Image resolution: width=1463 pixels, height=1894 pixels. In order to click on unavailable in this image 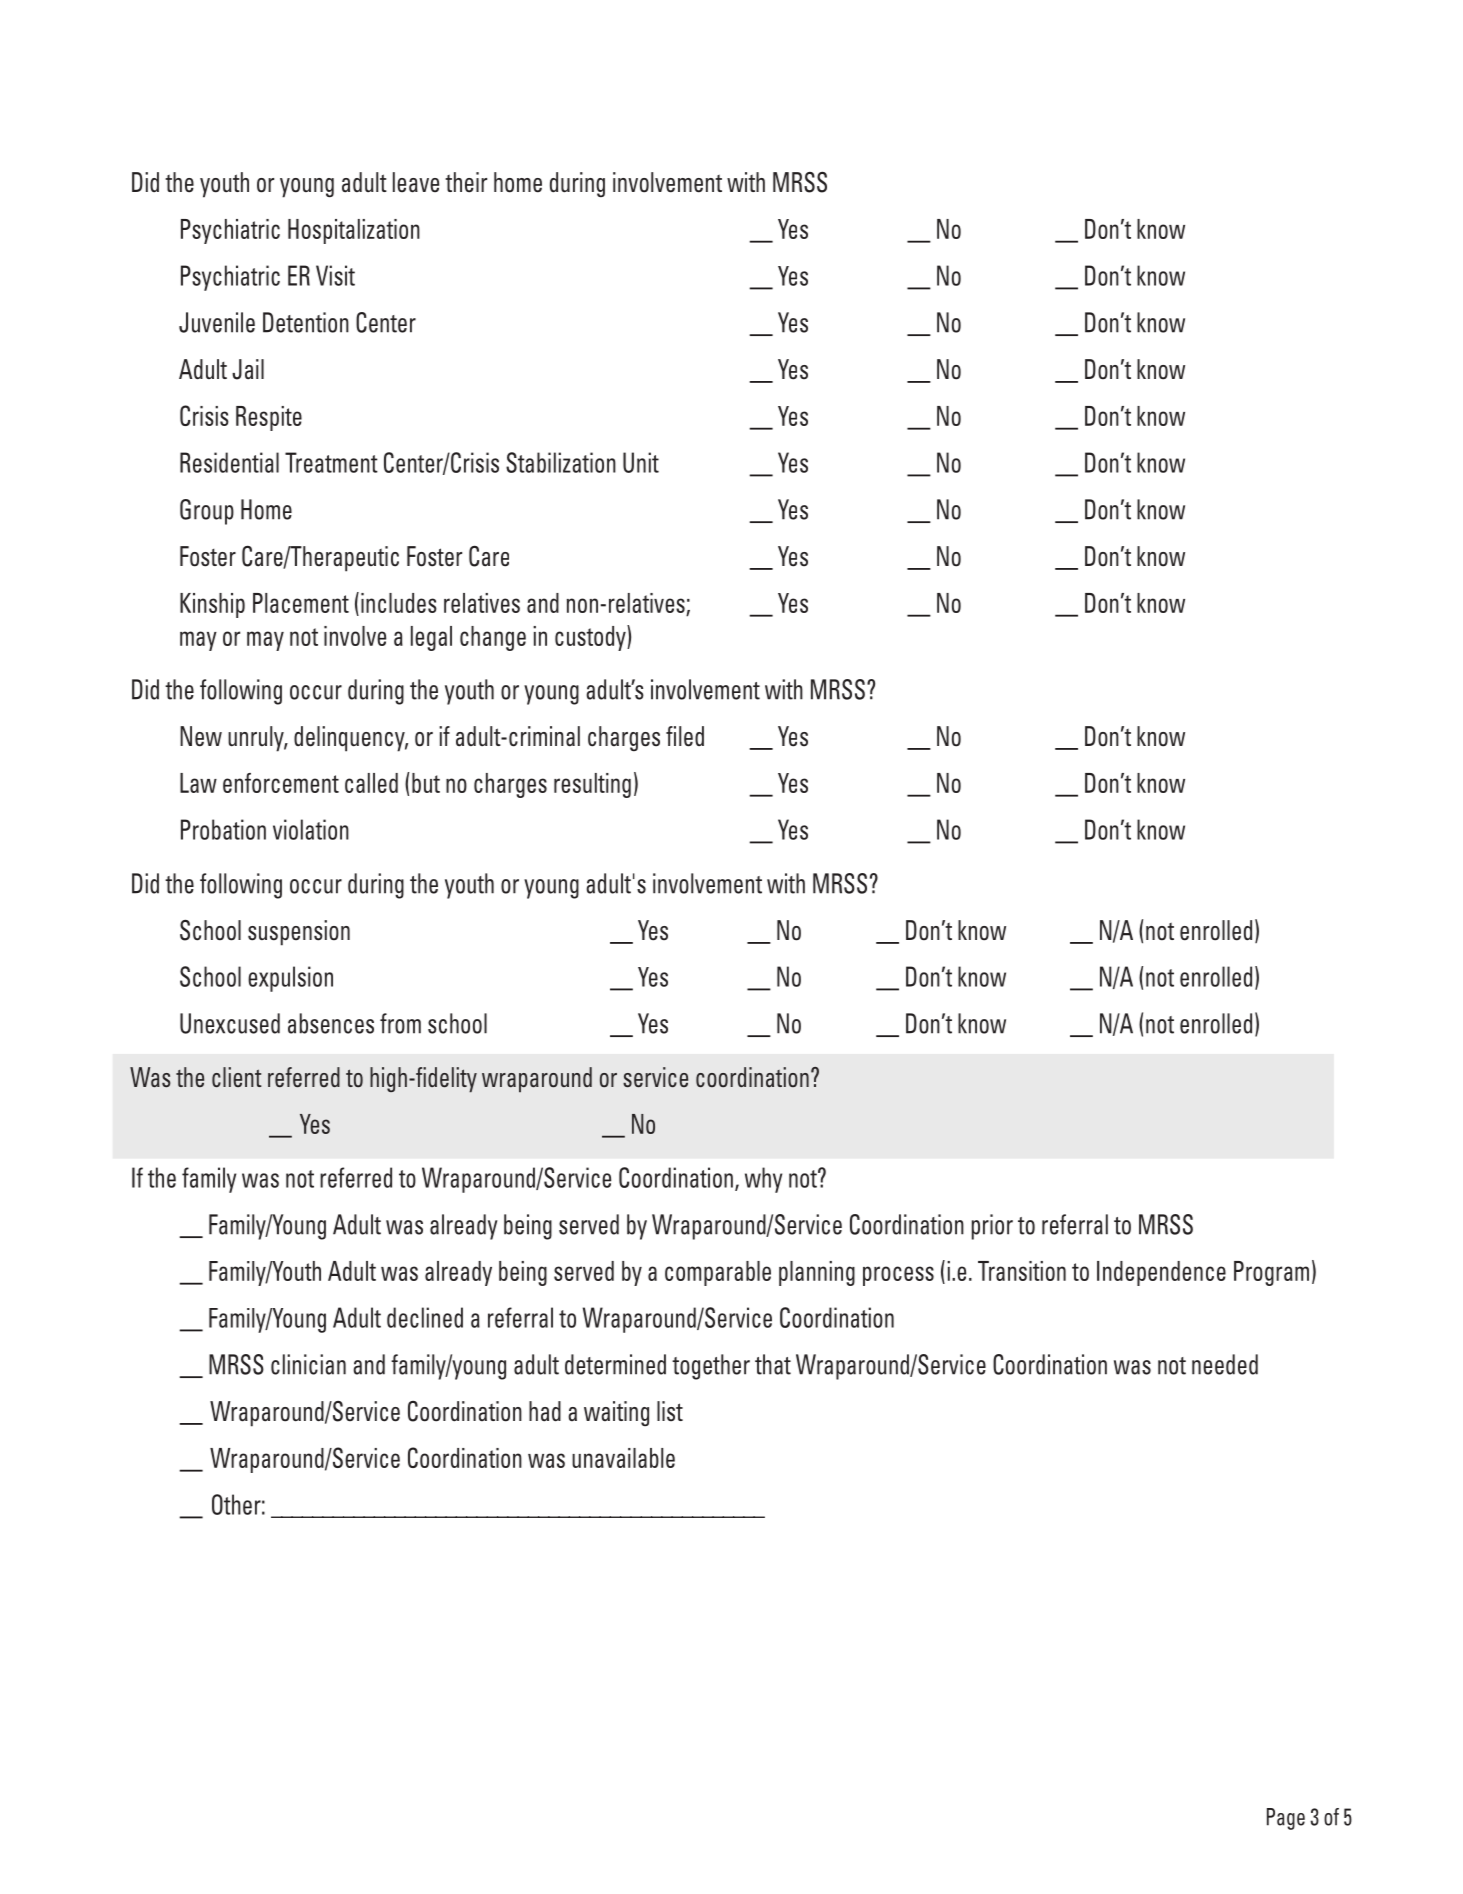, I will do `click(623, 1458)`.
